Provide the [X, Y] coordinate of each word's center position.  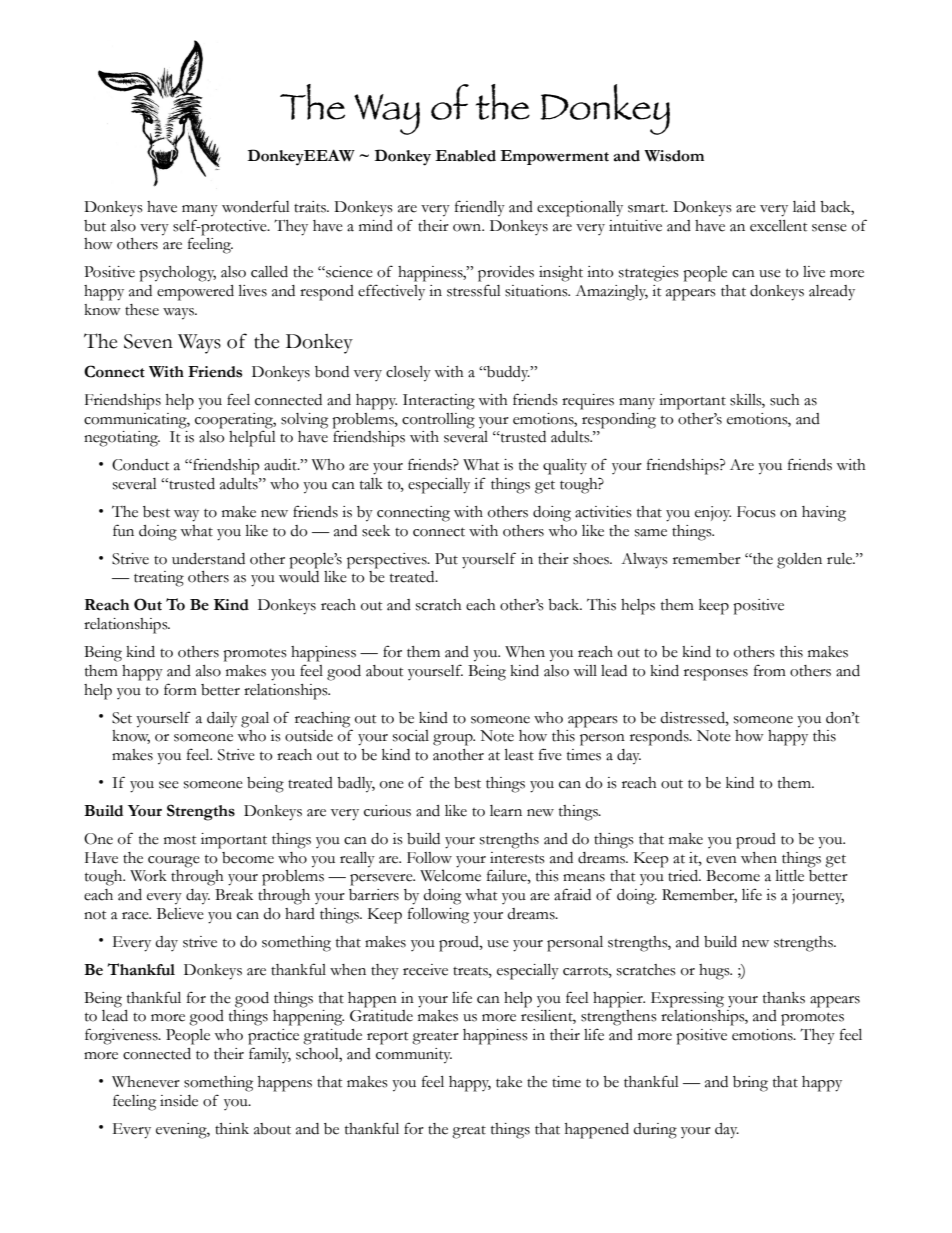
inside [179, 1101]
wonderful [256, 206]
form [180, 689]
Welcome [450, 876]
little [790, 876]
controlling [438, 421]
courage [174, 862]
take [509, 1082]
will [585, 670]
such [785, 400]
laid [804, 207]
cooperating [235, 421]
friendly [480, 208]
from [770, 670]
